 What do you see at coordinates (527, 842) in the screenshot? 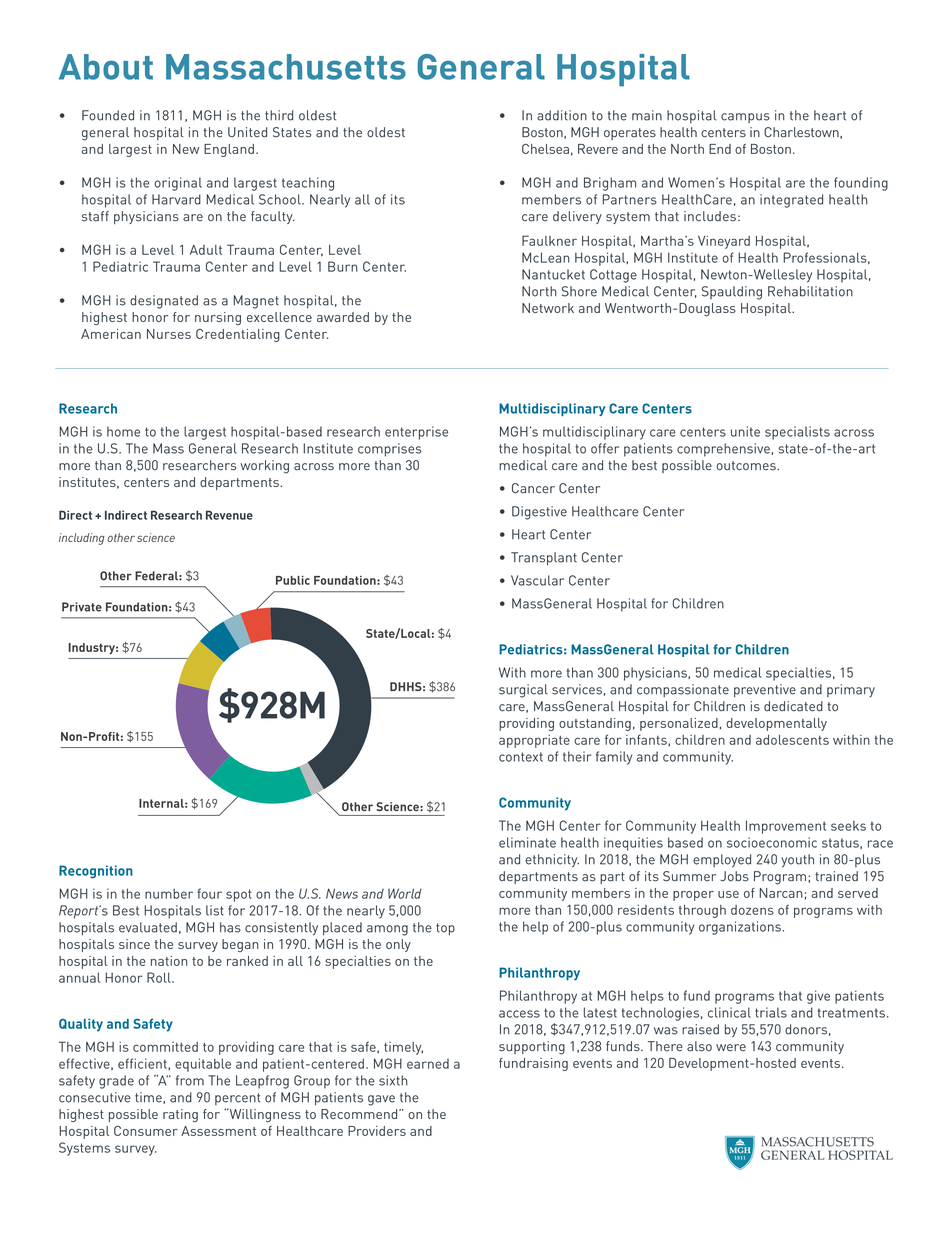
I see `eliminate` at bounding box center [527, 842].
